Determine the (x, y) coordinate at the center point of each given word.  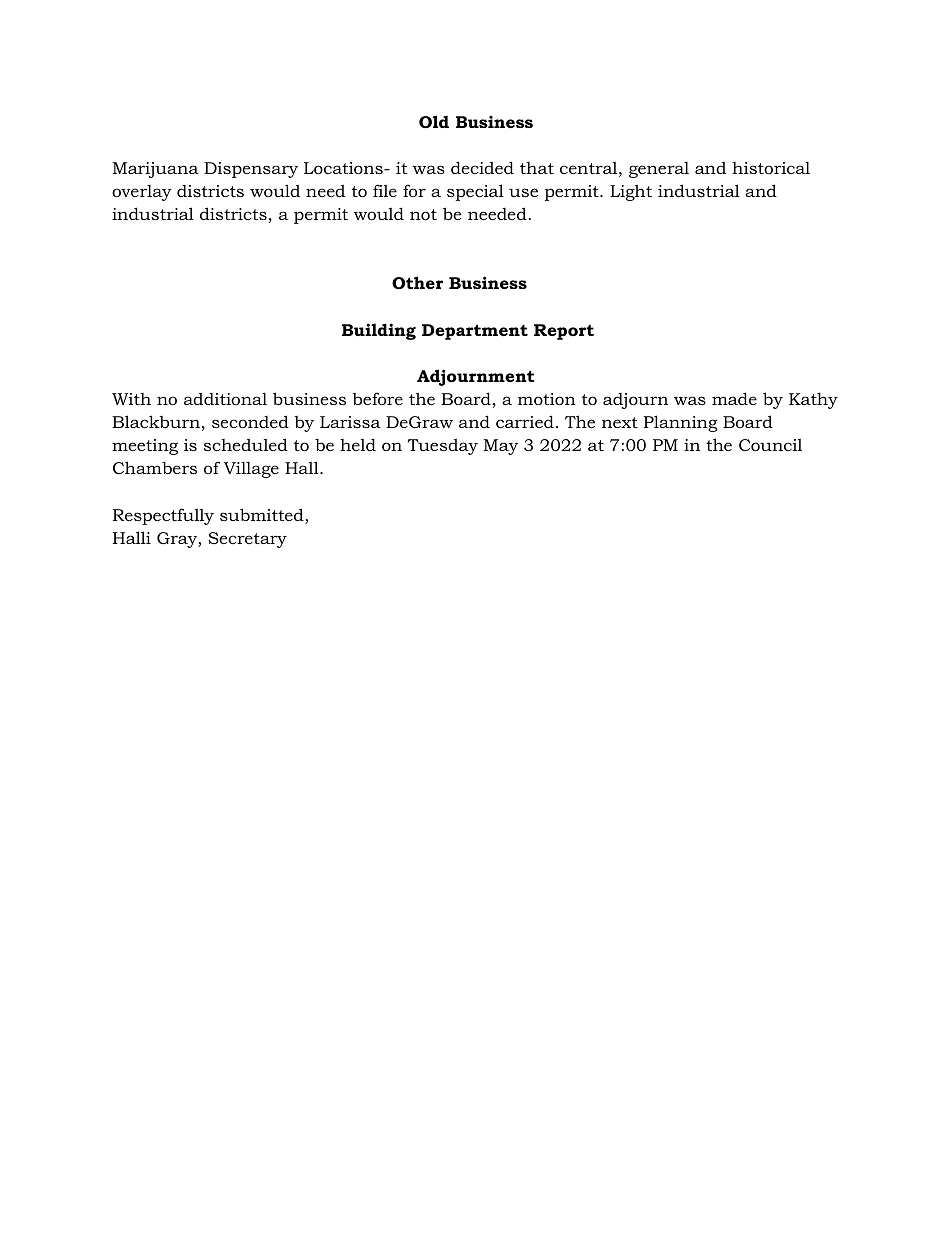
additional (225, 398)
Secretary (248, 540)
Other (417, 282)
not (423, 214)
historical (771, 168)
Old (434, 121)
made (734, 398)
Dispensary (251, 170)
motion (547, 399)
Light (631, 192)
